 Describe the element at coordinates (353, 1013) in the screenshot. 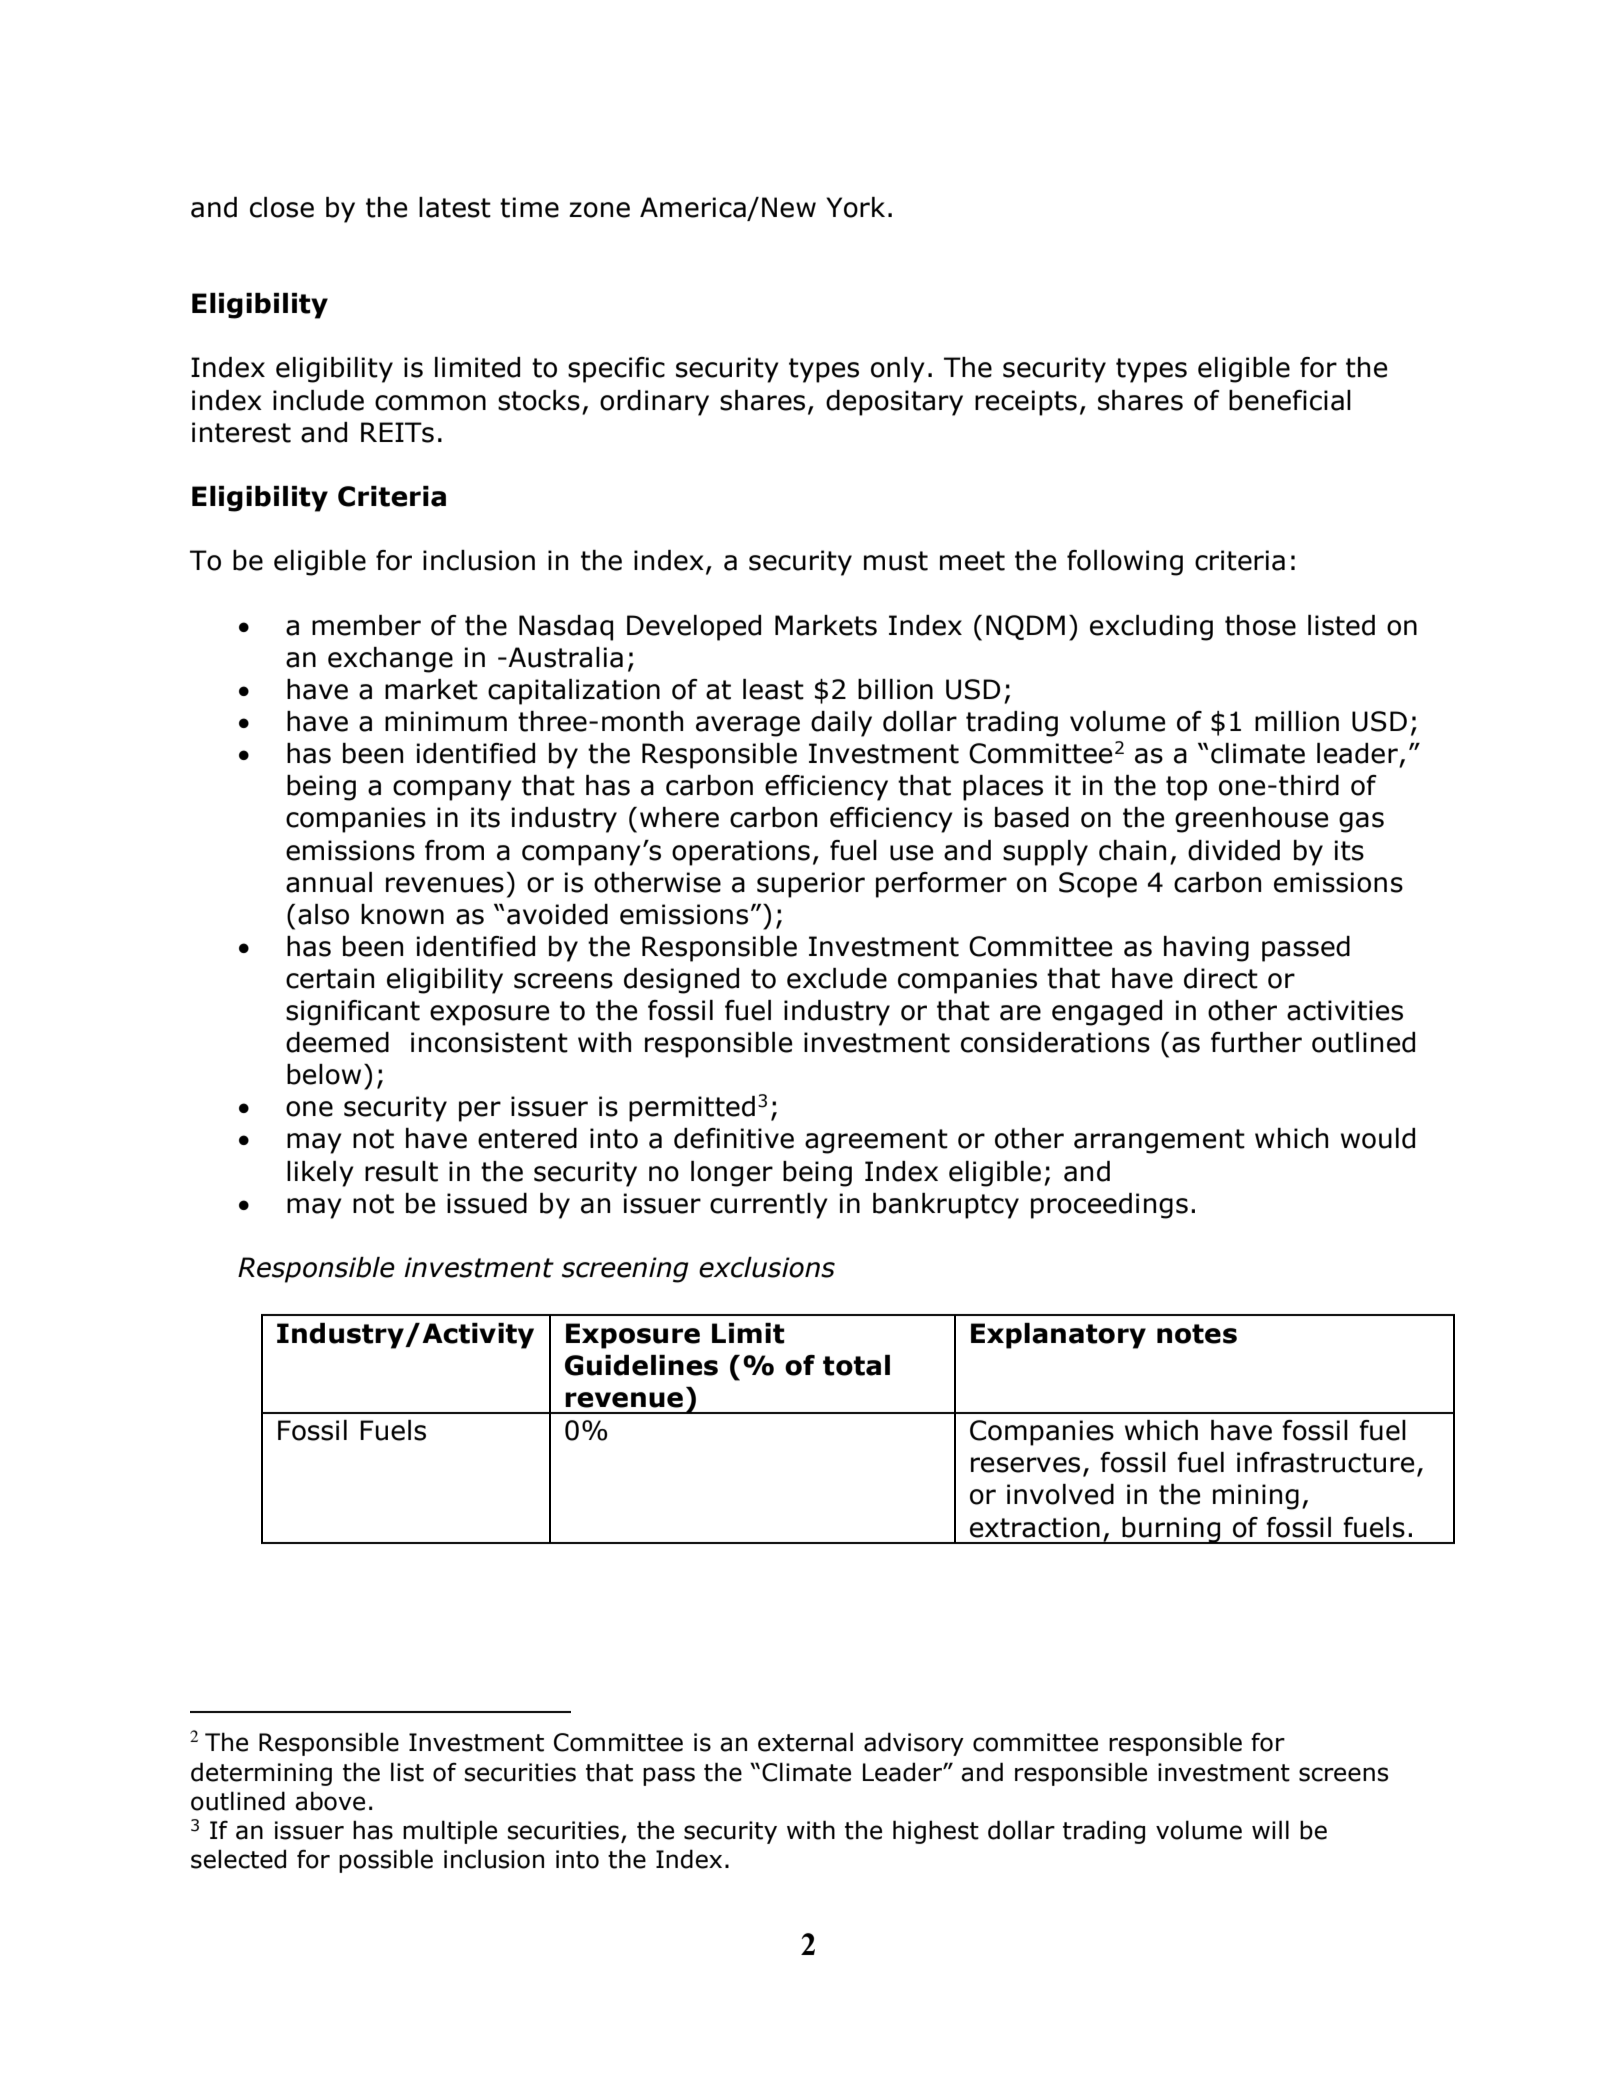

I see `significant` at that location.
